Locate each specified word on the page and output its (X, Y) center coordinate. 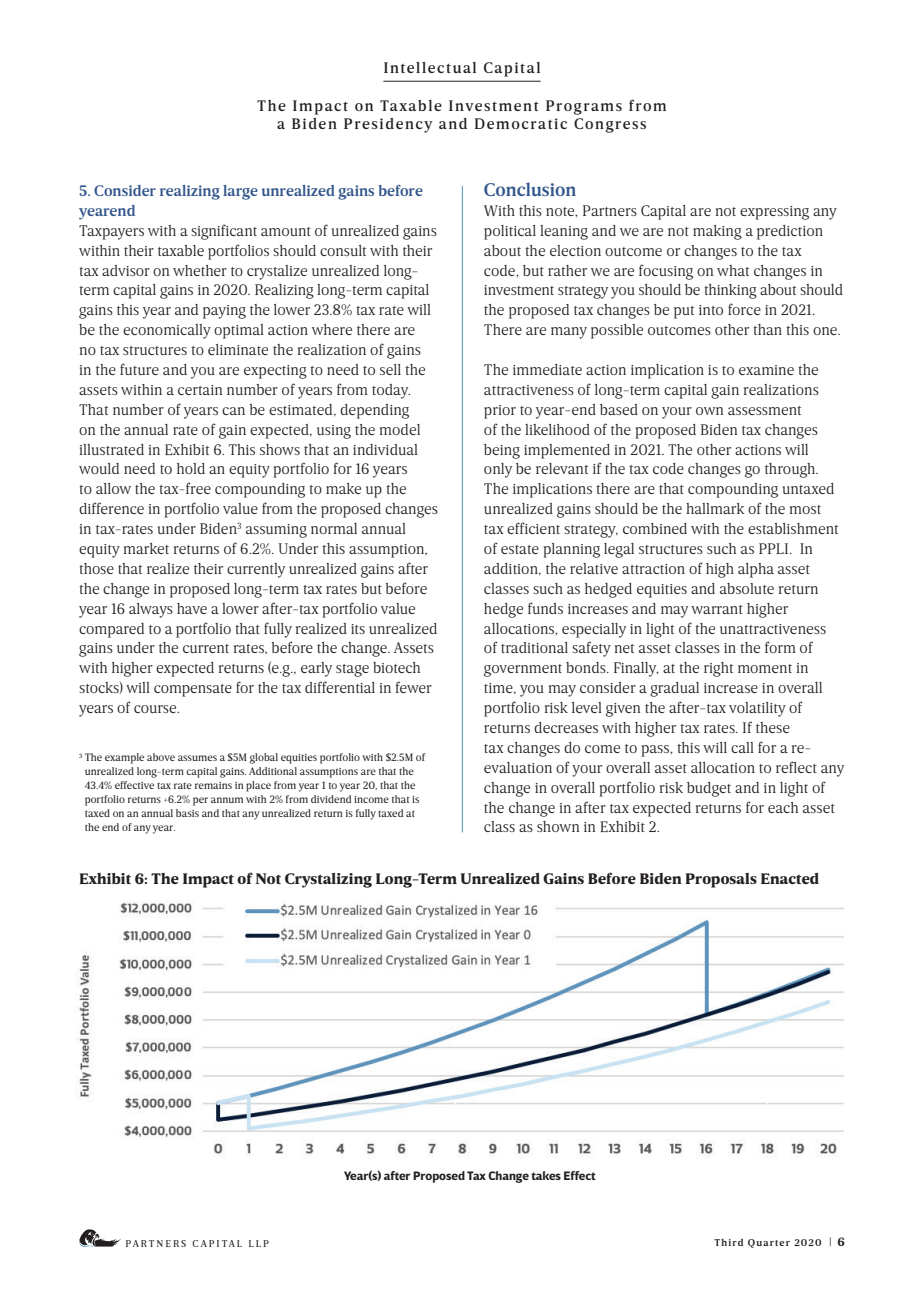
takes (546, 1175)
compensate (193, 690)
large (240, 192)
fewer (414, 687)
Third (728, 1242)
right (718, 669)
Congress (610, 125)
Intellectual (430, 67)
